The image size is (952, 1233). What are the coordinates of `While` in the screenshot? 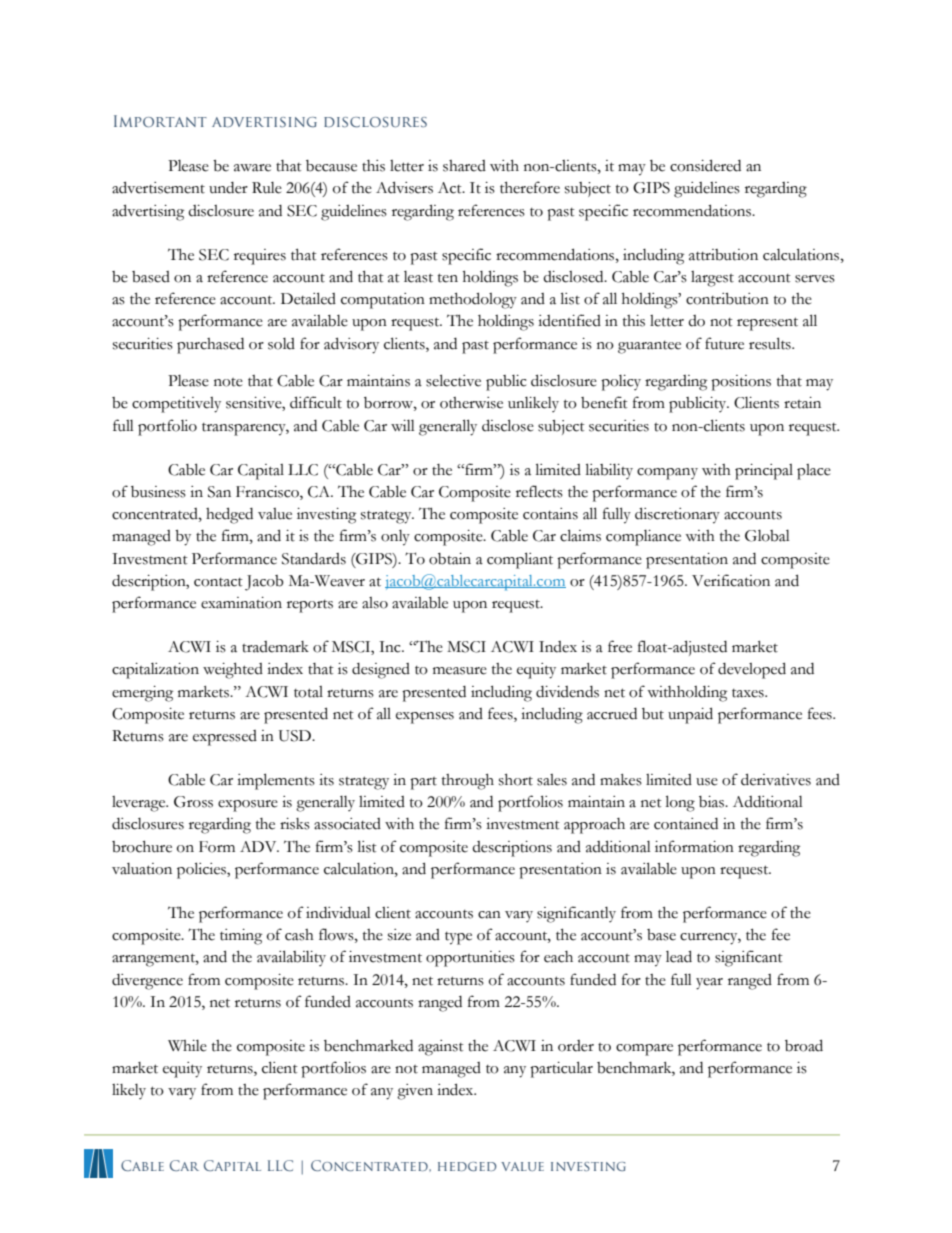 It's located at (187, 1046).
